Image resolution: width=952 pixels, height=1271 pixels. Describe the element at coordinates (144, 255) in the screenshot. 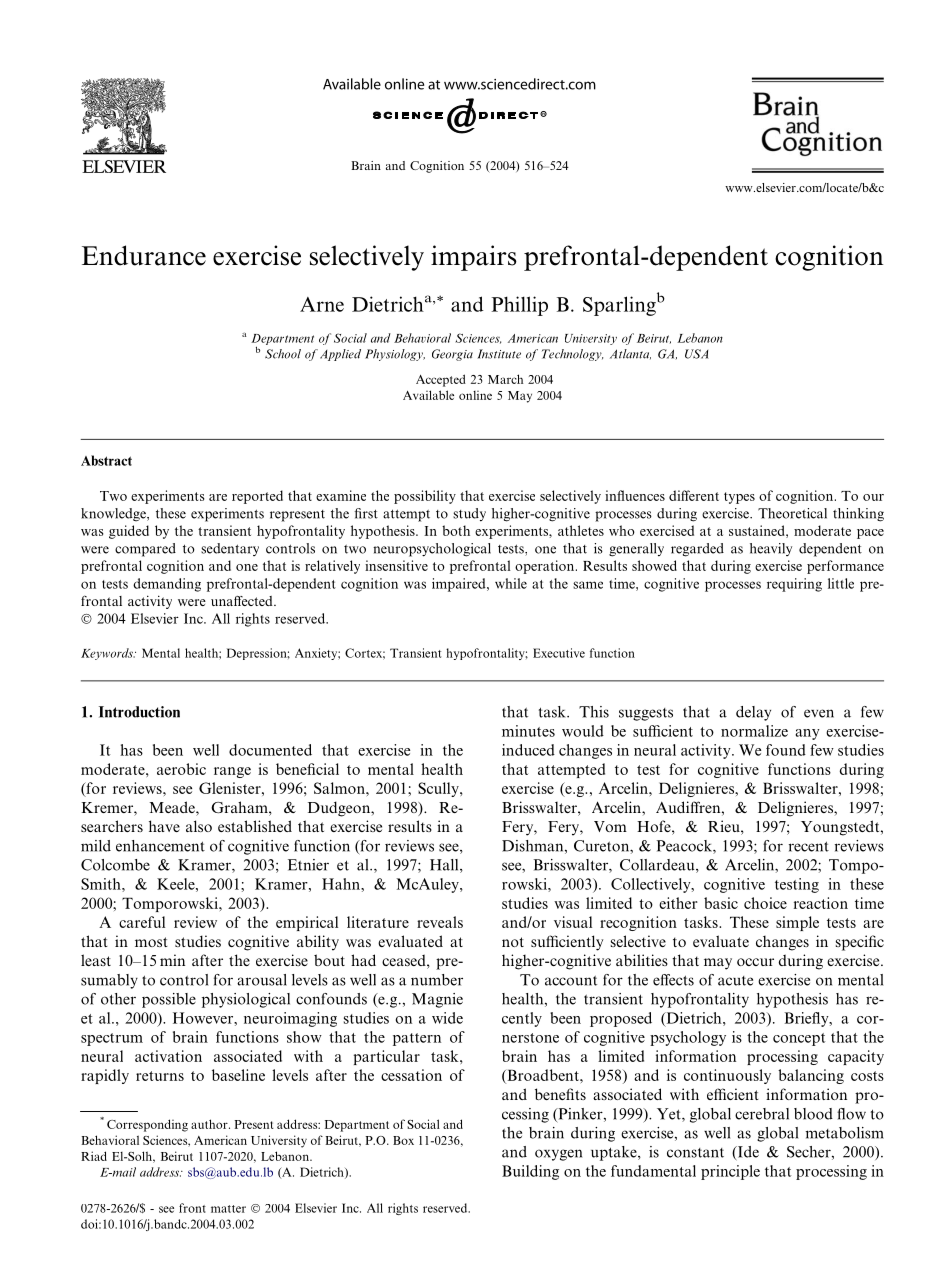

I see `Endurance` at that location.
